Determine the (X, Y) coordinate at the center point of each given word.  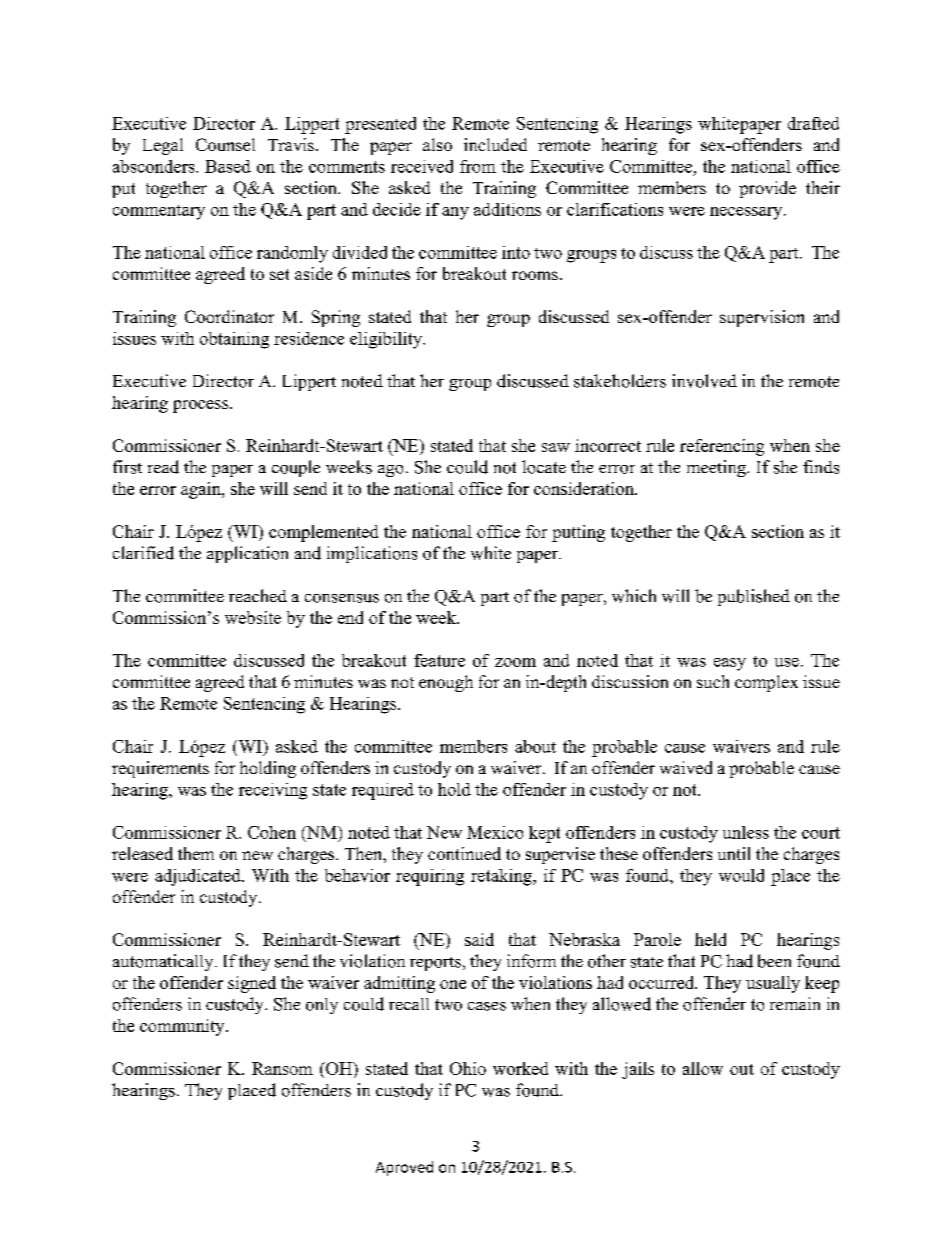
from (478, 166)
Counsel (225, 144)
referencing (722, 447)
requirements (160, 769)
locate (544, 467)
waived (686, 767)
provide (767, 189)
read (163, 467)
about (535, 746)
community (183, 1027)
